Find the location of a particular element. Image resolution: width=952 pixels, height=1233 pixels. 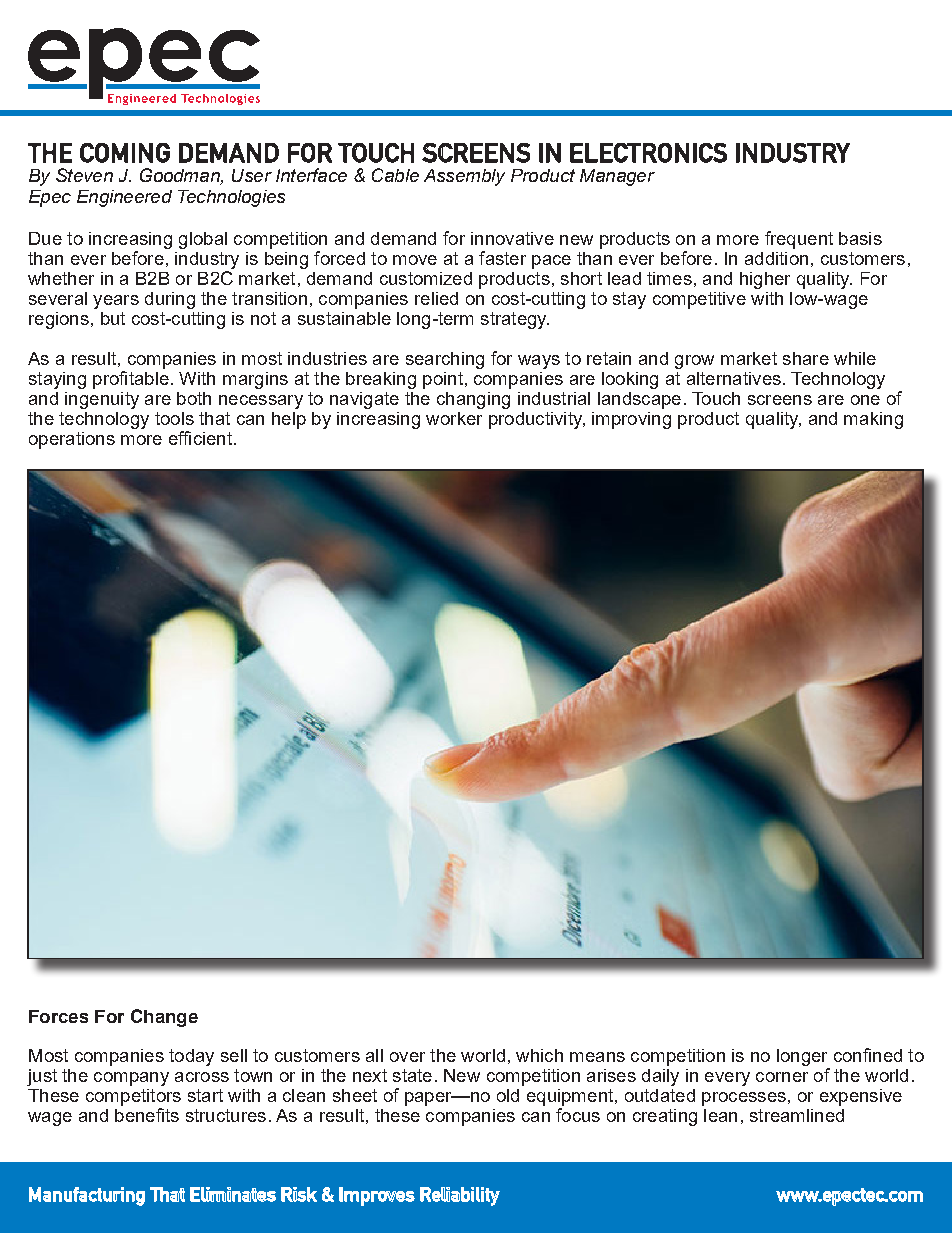

Manufacturing is located at coordinates (87, 1196).
